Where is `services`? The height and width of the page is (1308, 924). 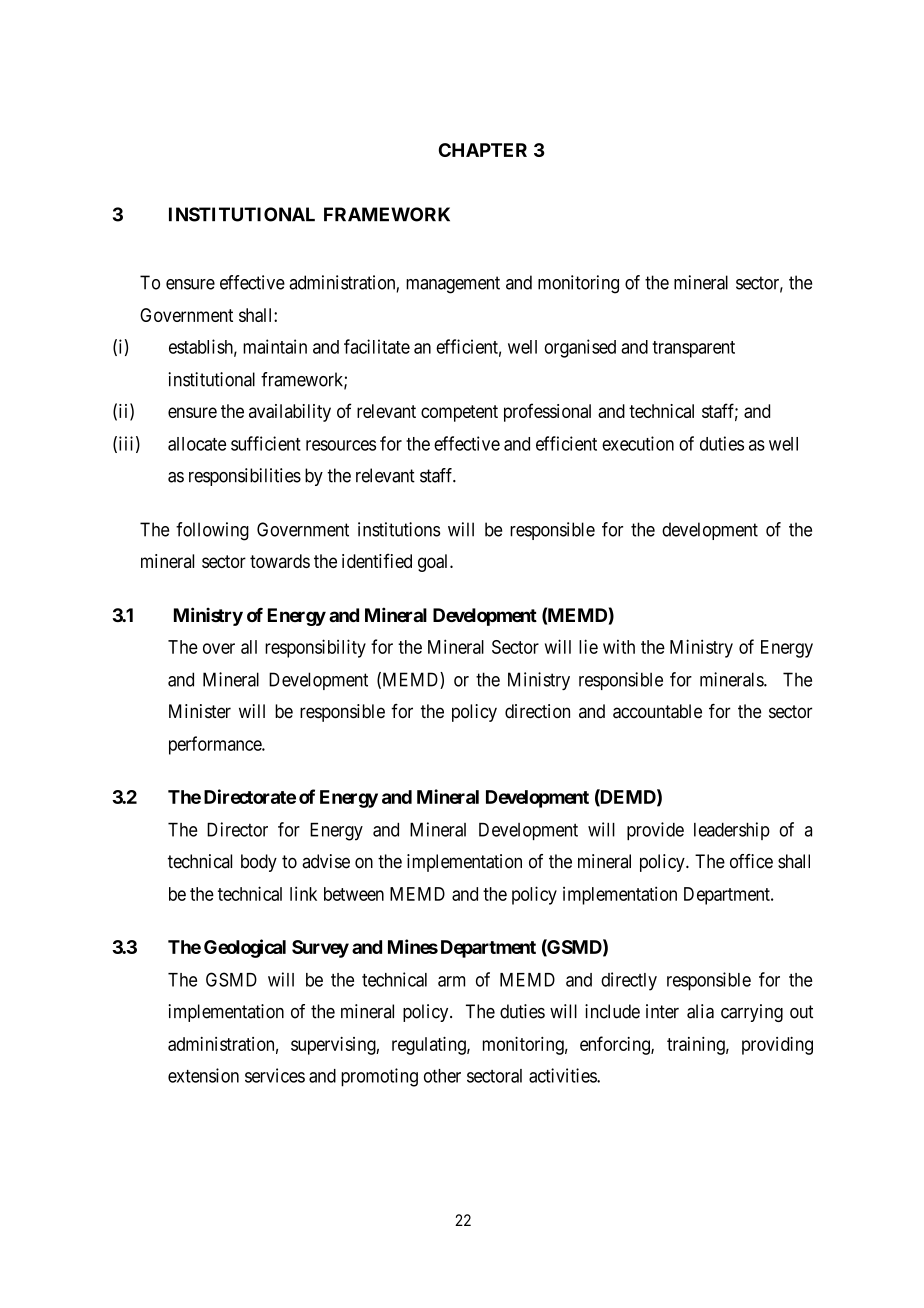
services is located at coordinates (275, 1075).
